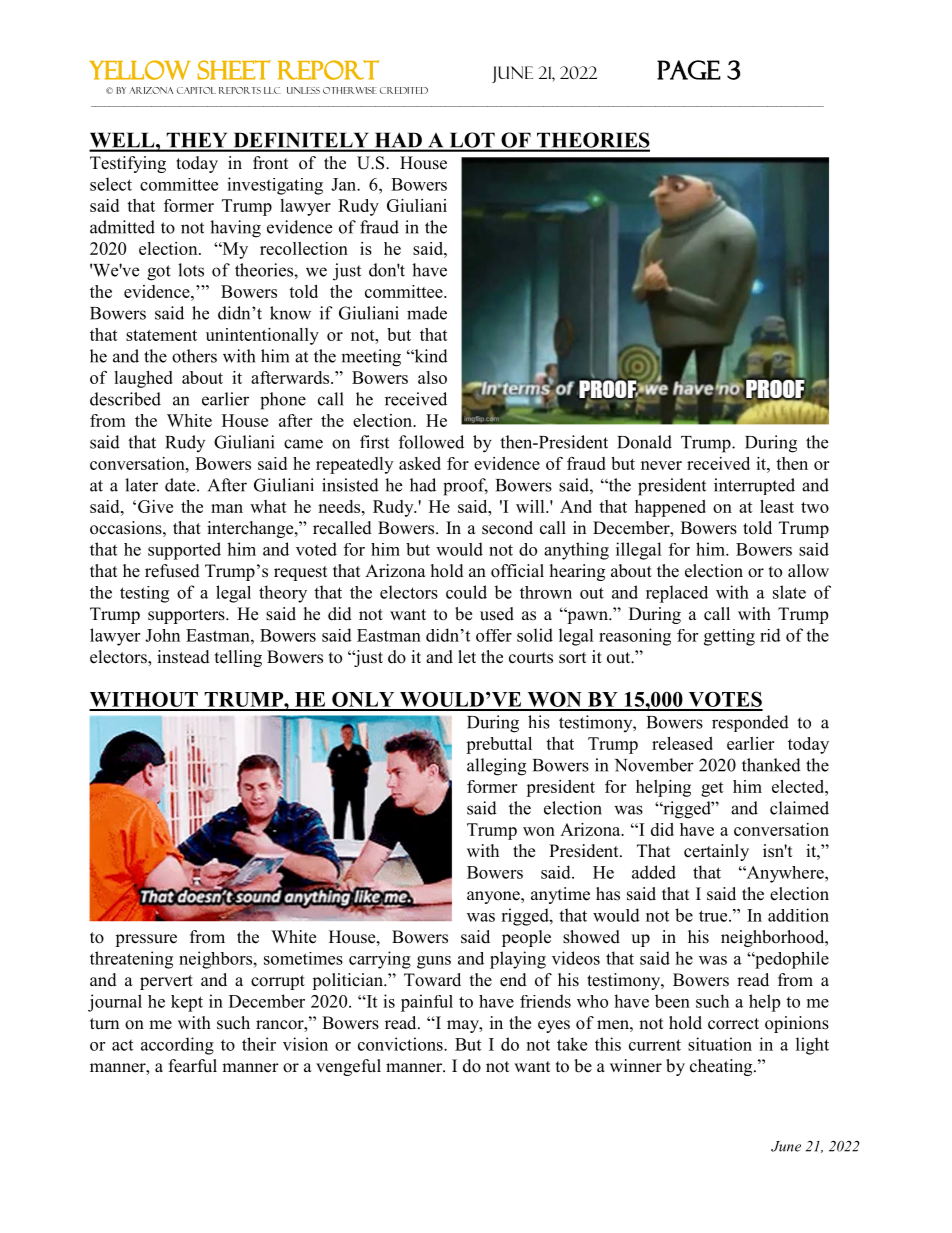 The height and width of the screenshot is (1233, 952). Describe the element at coordinates (183, 657) in the screenshot. I see `instead` at that location.
